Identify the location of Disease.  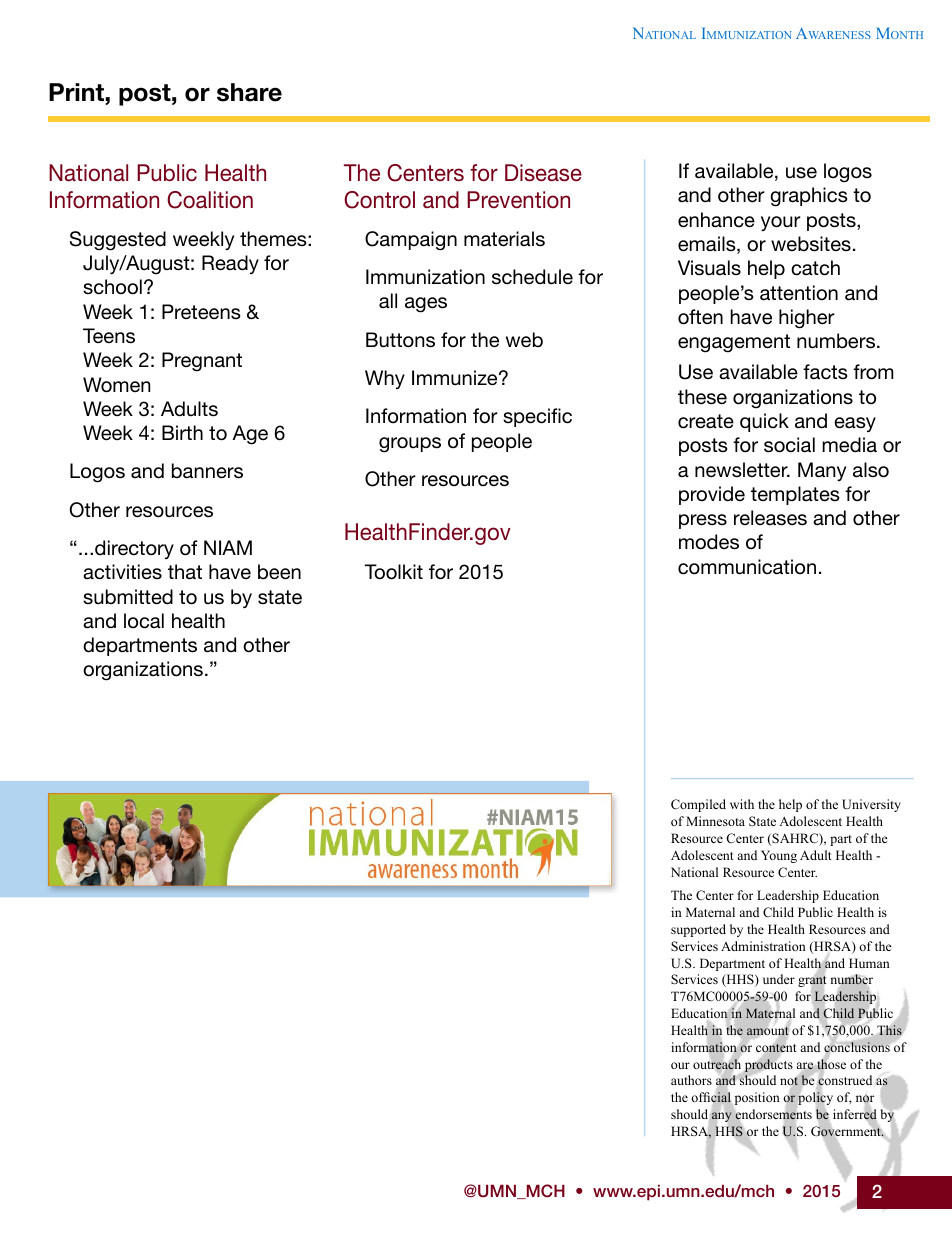
(543, 172).
